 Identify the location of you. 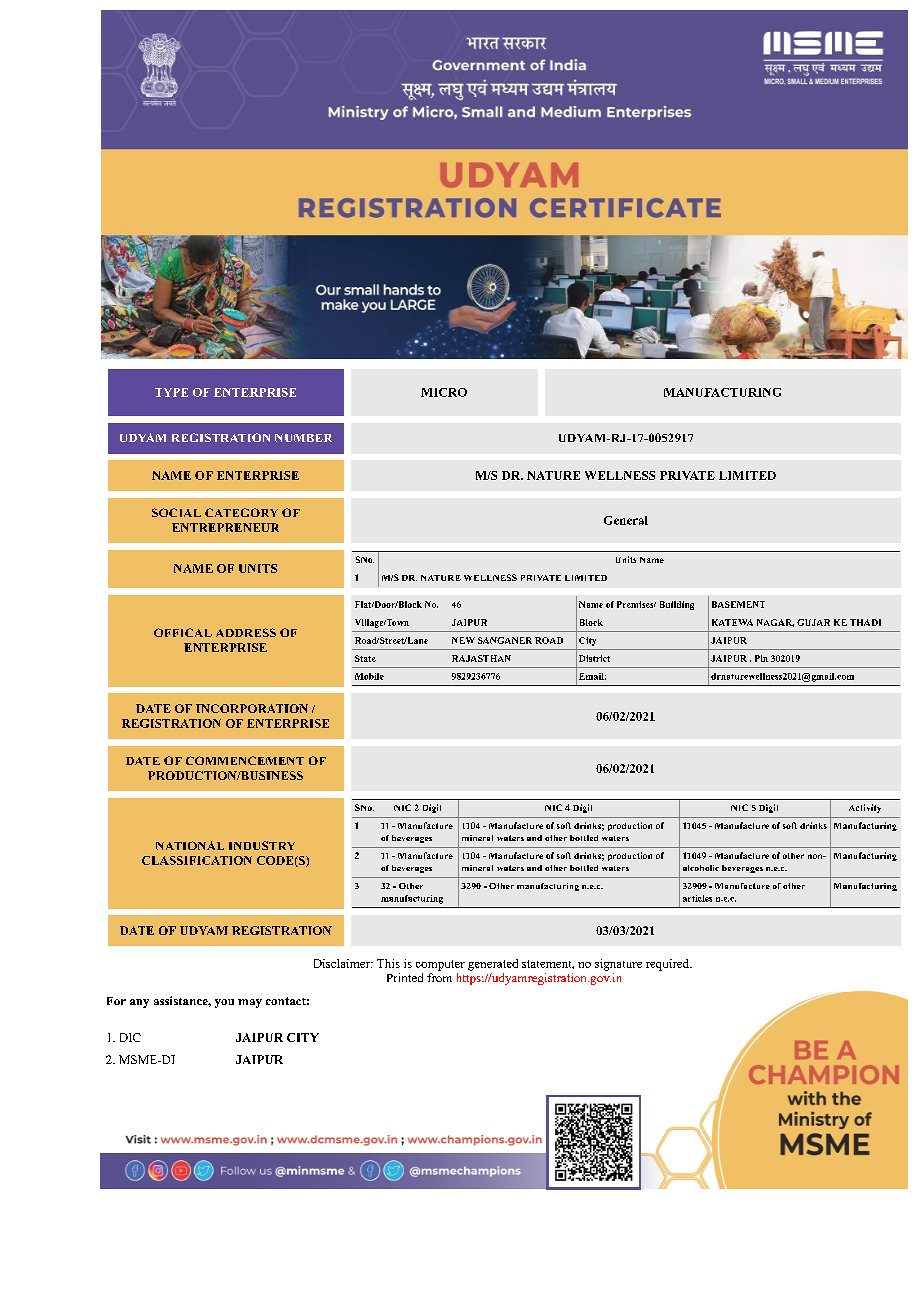
(224, 1003).
